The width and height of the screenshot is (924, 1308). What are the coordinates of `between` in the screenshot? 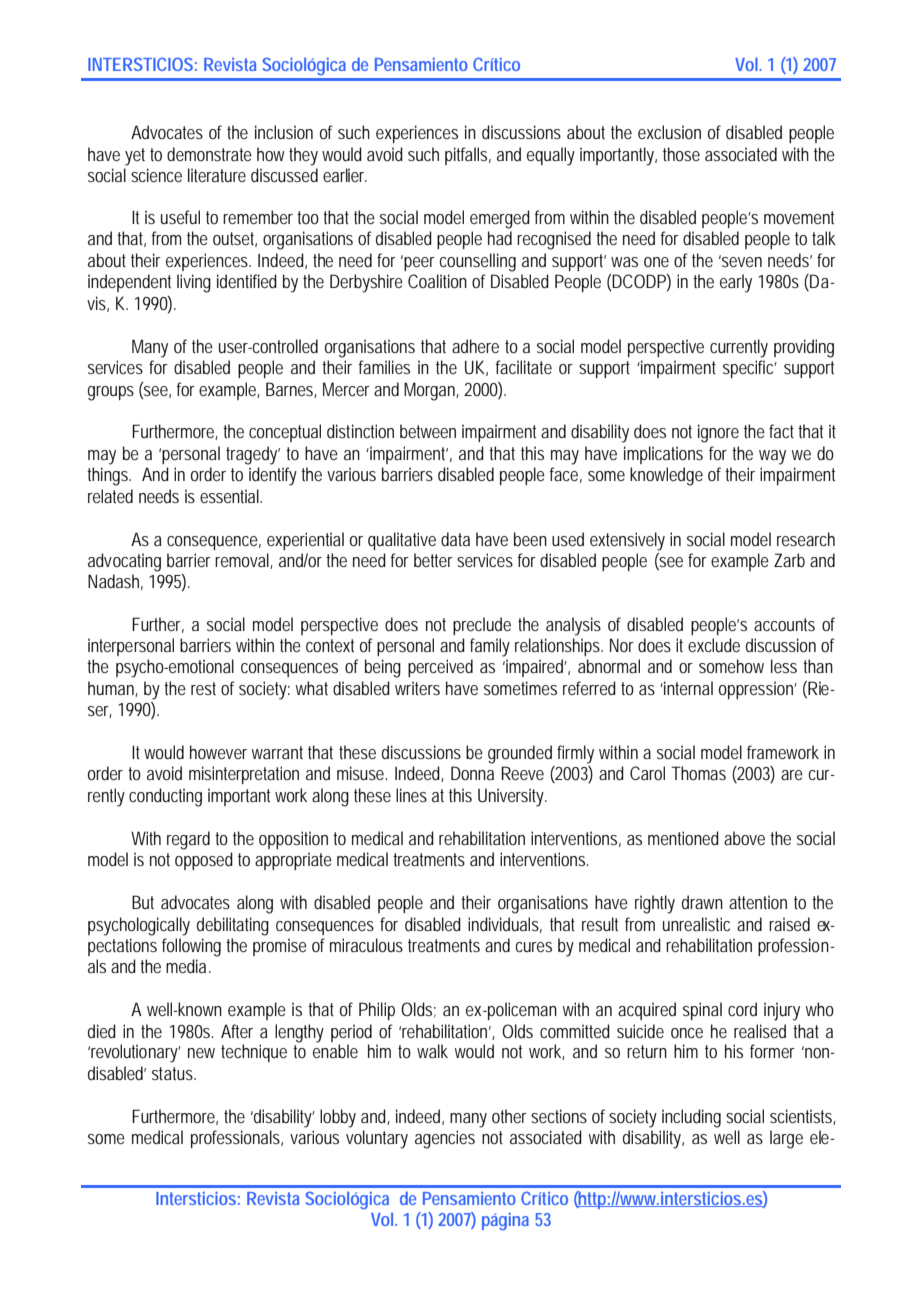 It's located at (428, 431).
